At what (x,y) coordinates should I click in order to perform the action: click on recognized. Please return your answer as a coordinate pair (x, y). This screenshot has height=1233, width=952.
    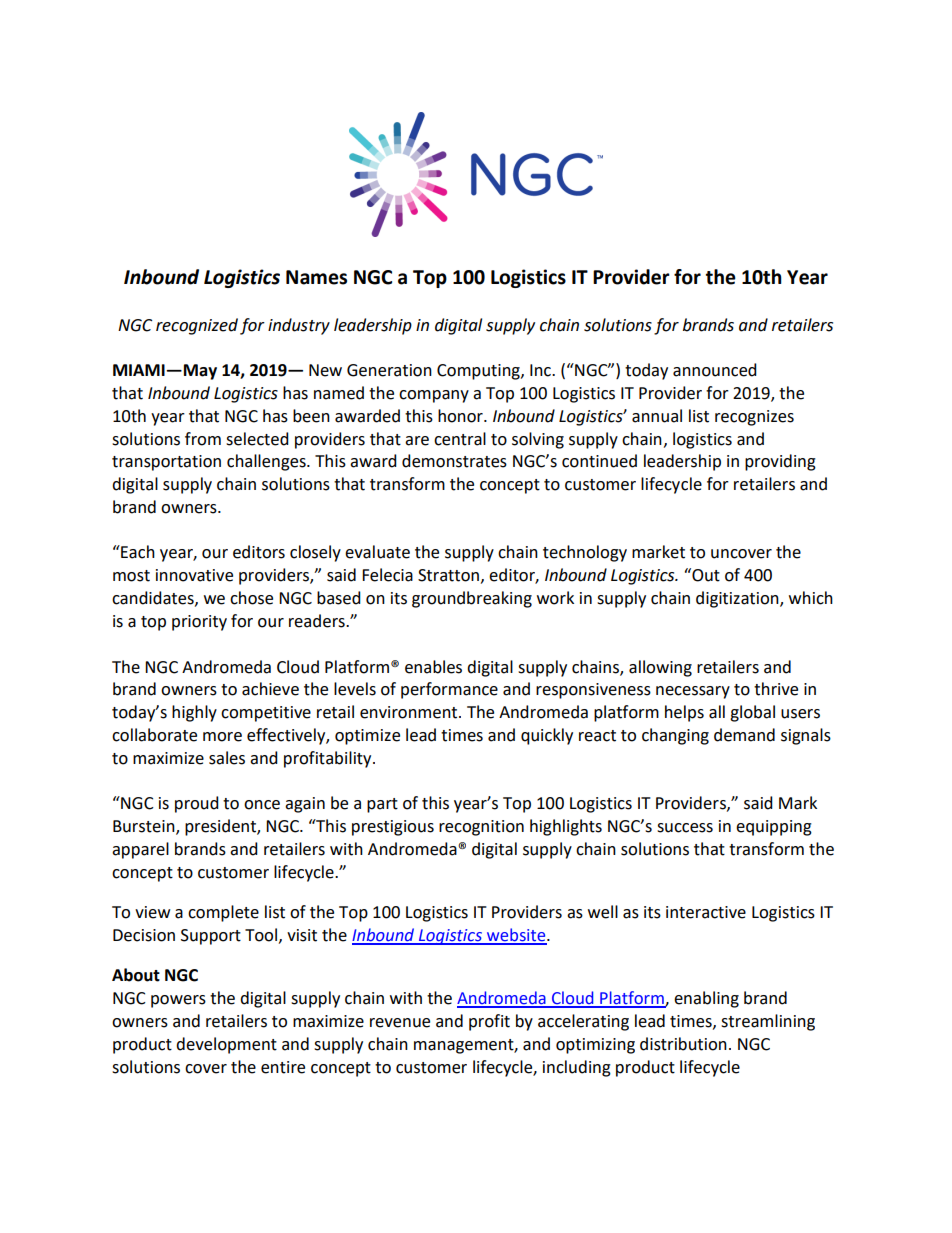
    Looking at the image, I should click on (197, 326).
